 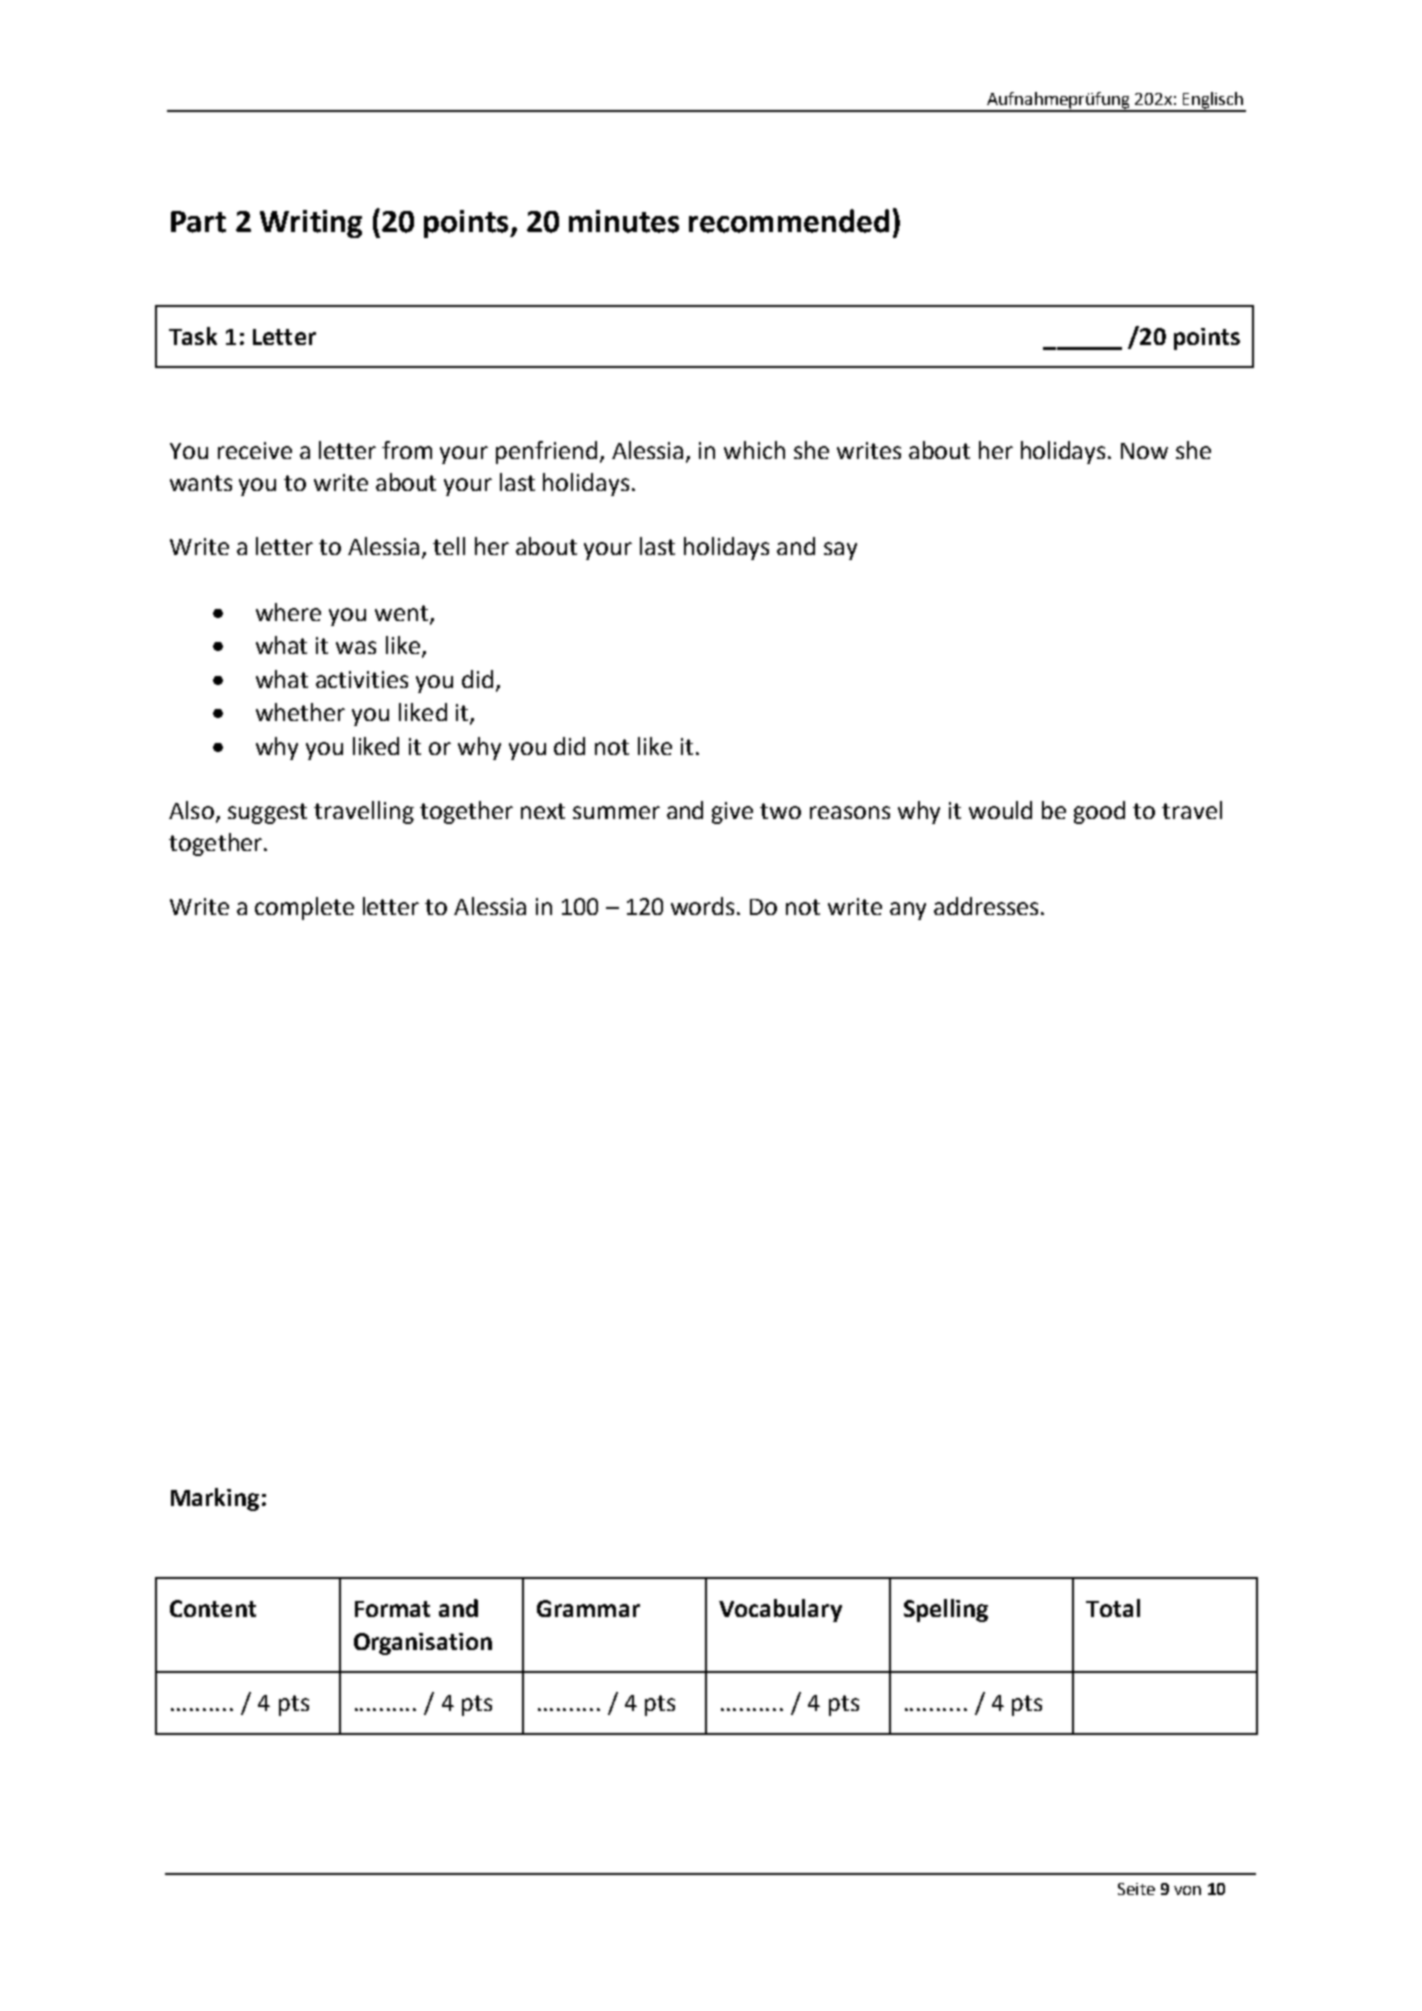 I want to click on addresses, so click(x=986, y=906).
